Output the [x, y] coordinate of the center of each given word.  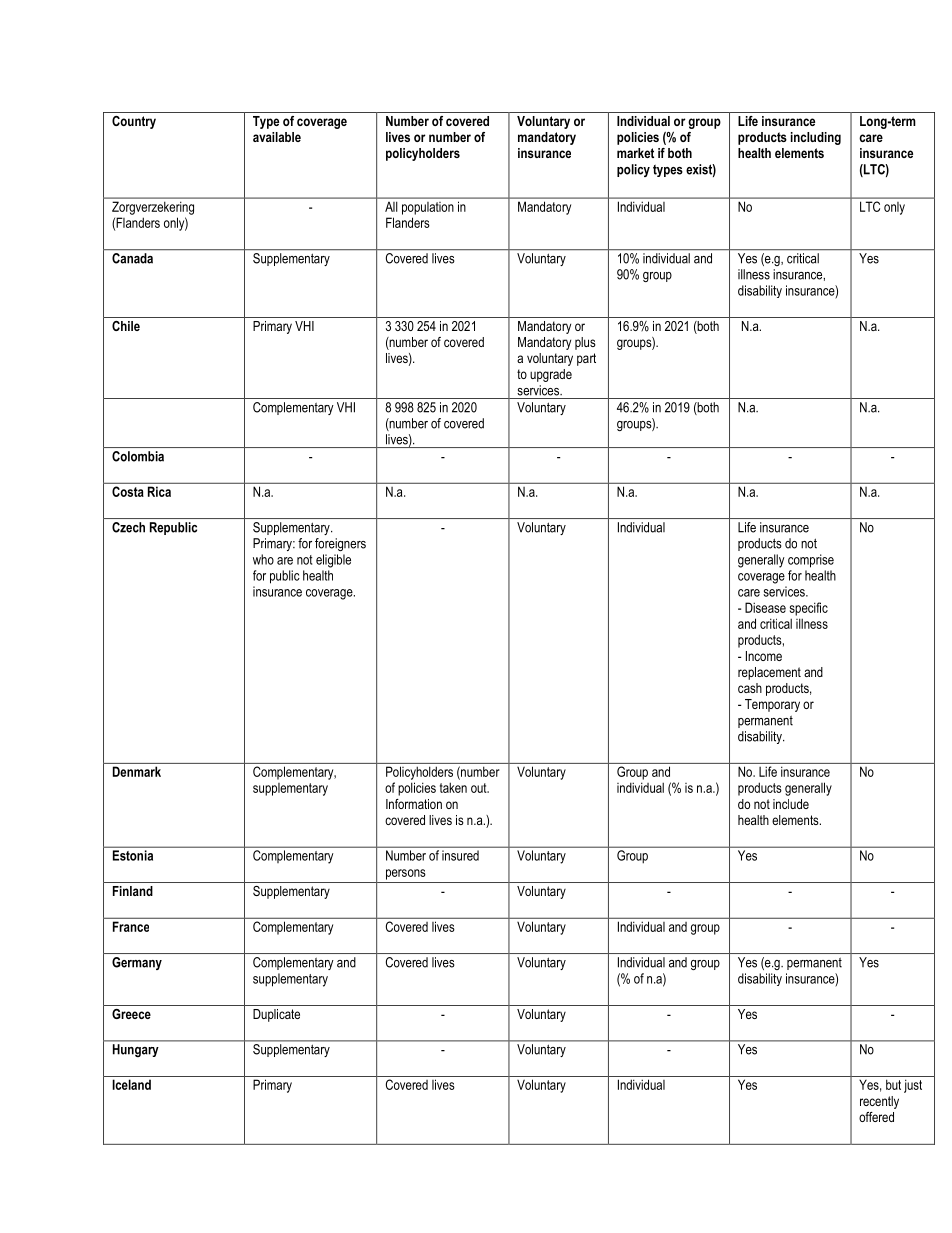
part [586, 359]
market [635, 153]
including [816, 138]
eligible [333, 561]
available [277, 137]
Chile [126, 326]
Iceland [131, 1084]
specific [809, 609]
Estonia [133, 855]
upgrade [551, 375]
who [263, 559]
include [791, 804]
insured [460, 856]
